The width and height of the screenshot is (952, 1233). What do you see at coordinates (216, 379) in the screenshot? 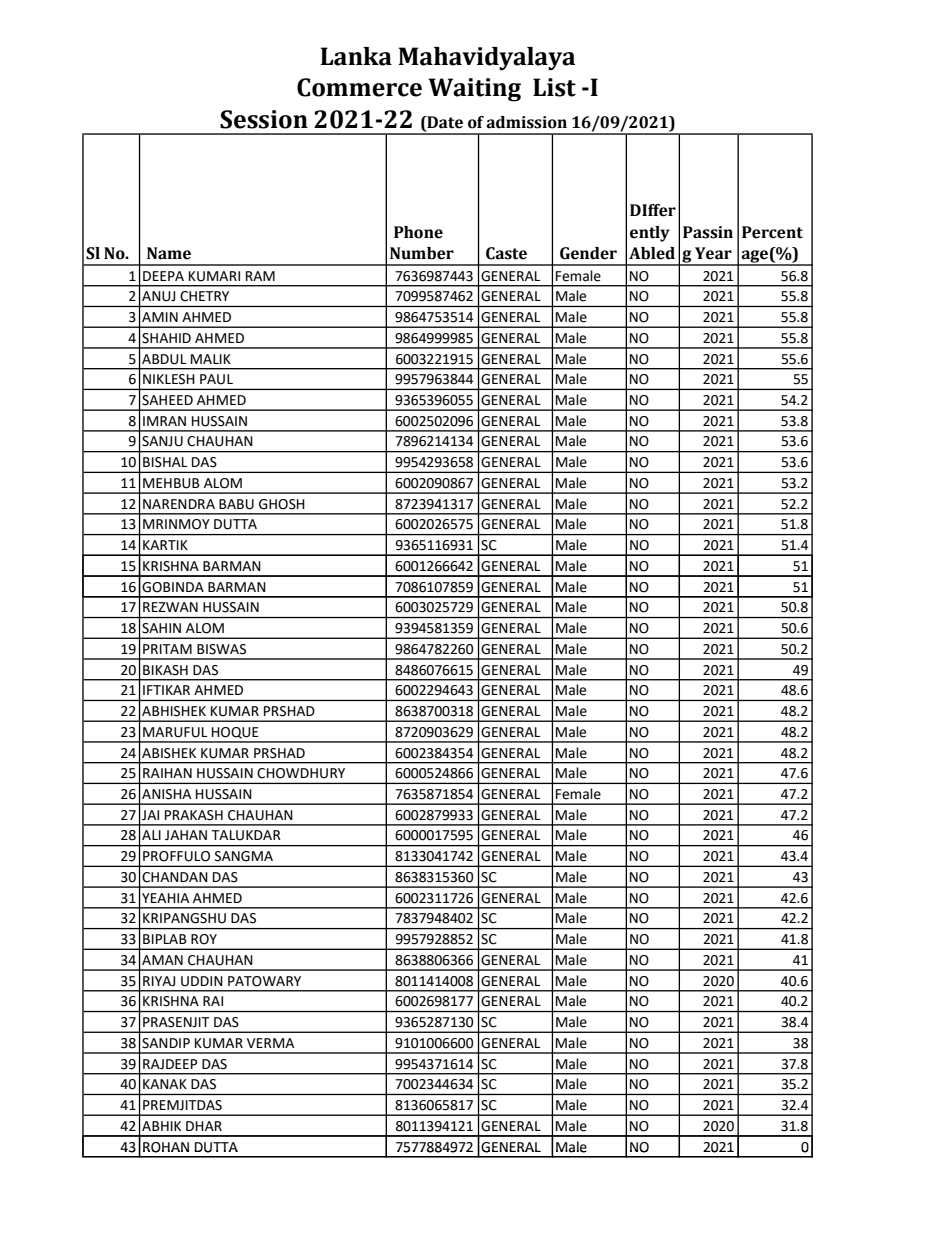
I see `PAUL` at bounding box center [216, 379].
